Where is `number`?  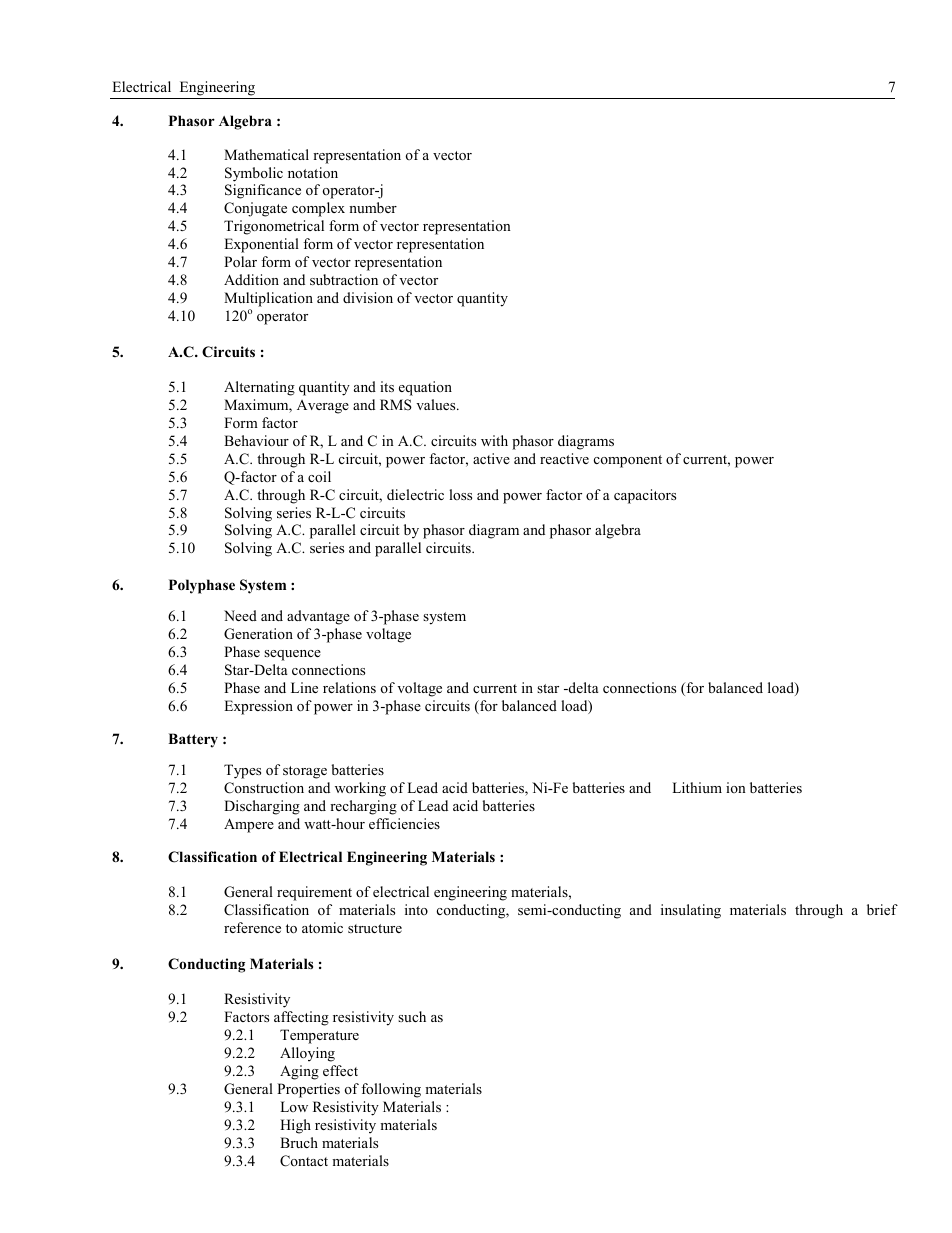
number is located at coordinates (373, 207).
